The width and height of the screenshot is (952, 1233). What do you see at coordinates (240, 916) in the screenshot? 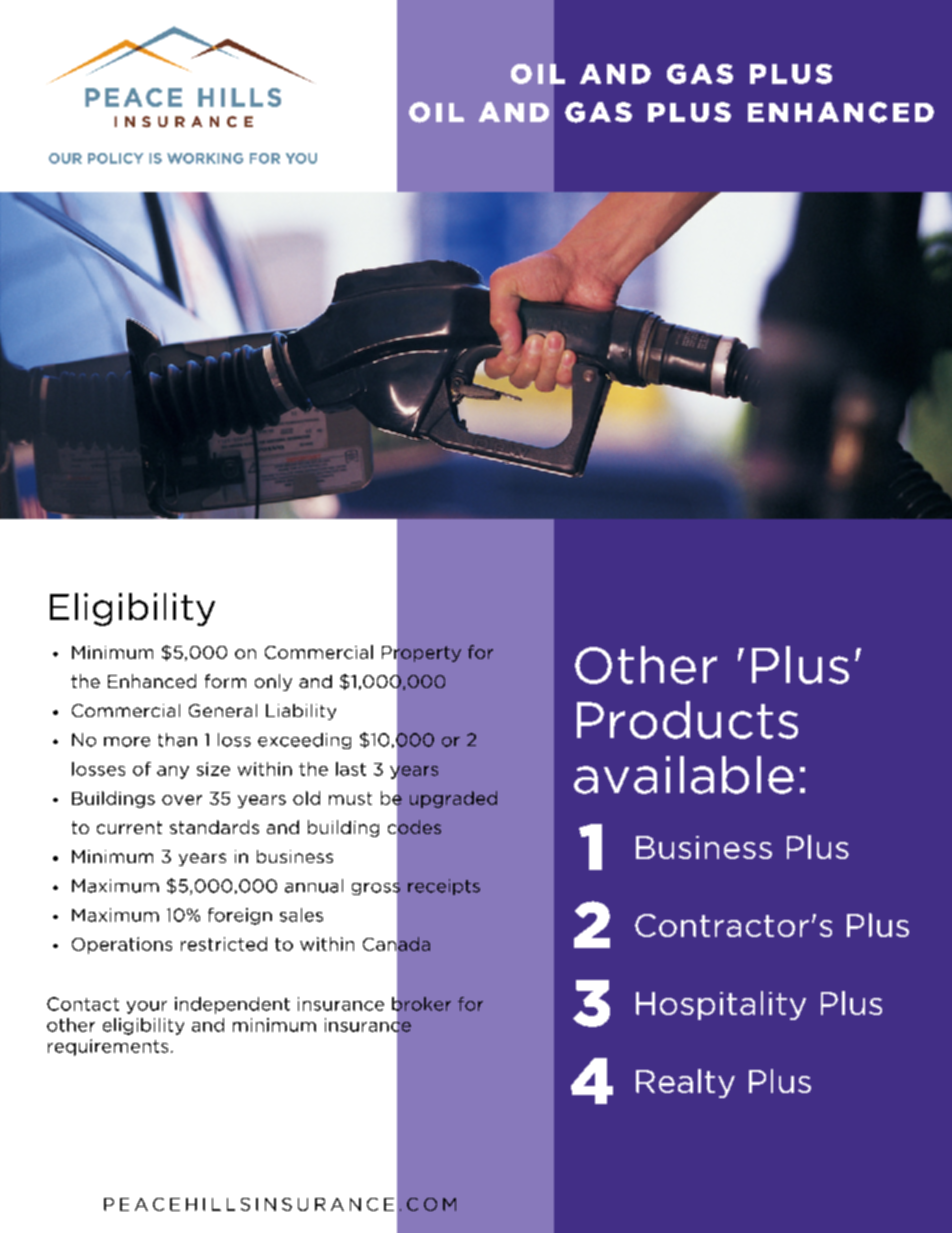
I see `foreign` at bounding box center [240, 916].
